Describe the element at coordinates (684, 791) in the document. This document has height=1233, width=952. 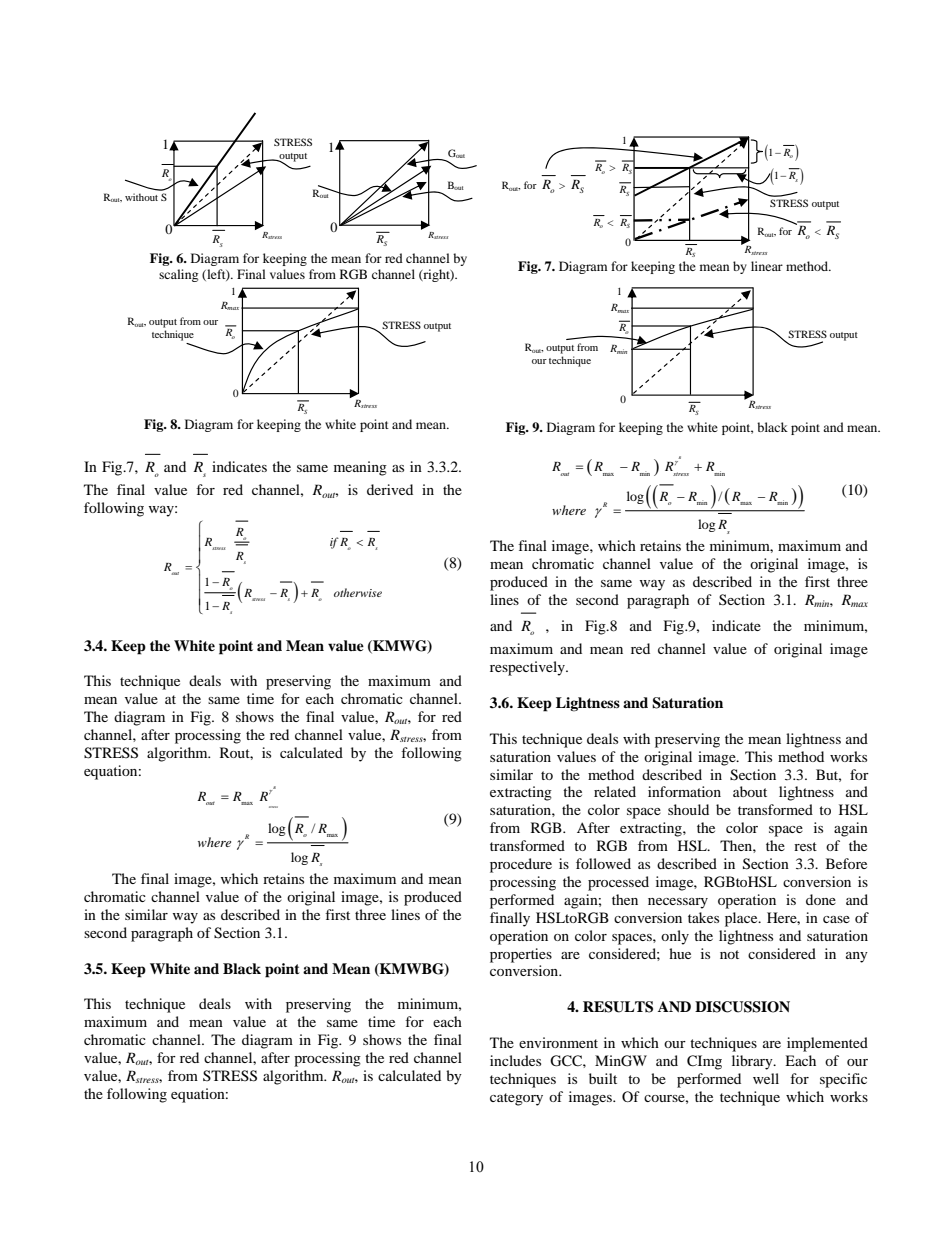
I see `information` at that location.
